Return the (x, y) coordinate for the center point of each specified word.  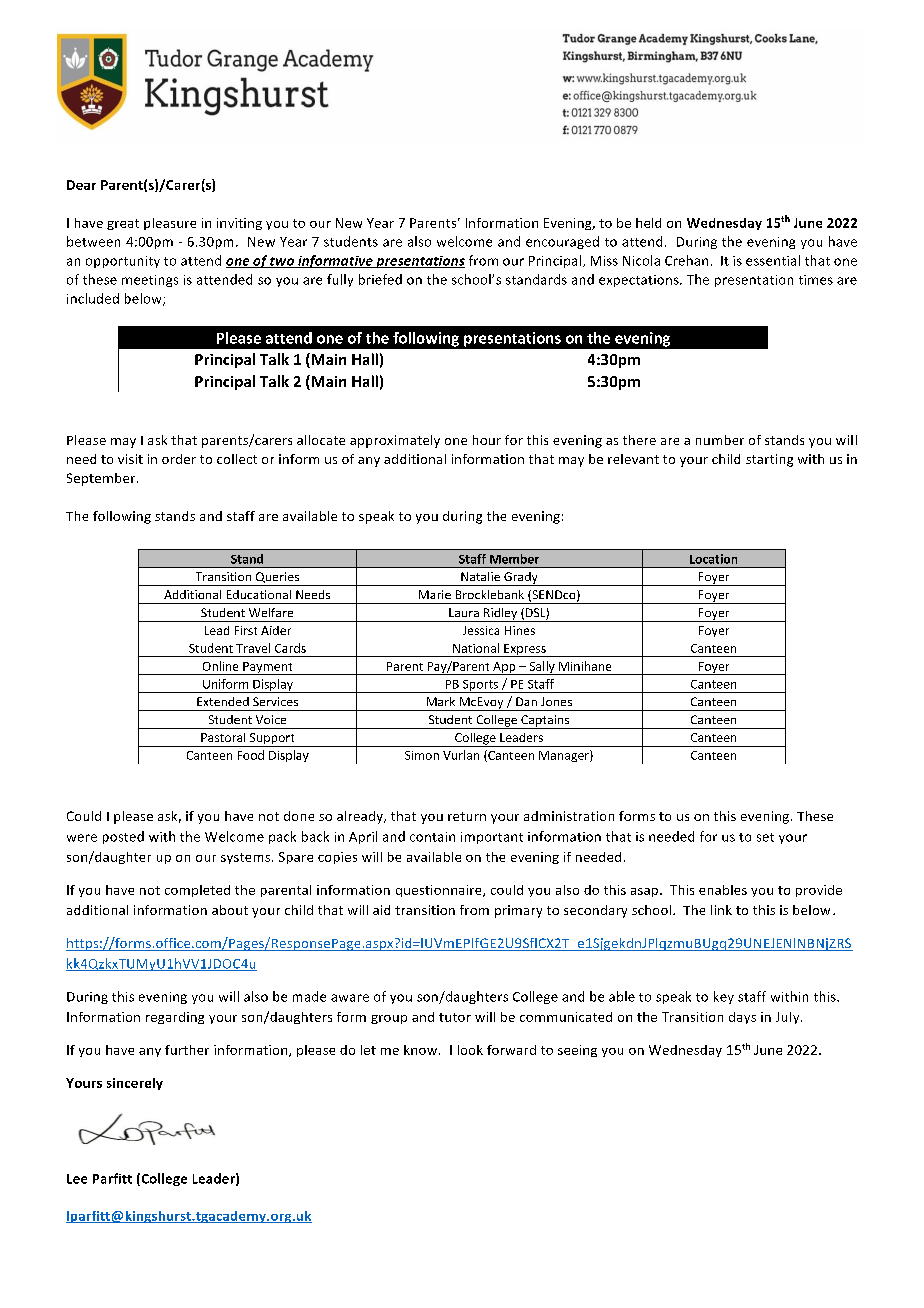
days (742, 1018)
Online (220, 666)
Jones (556, 701)
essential (773, 260)
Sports (480, 686)
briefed (380, 279)
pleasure (170, 224)
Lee (77, 1179)
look (470, 1050)
